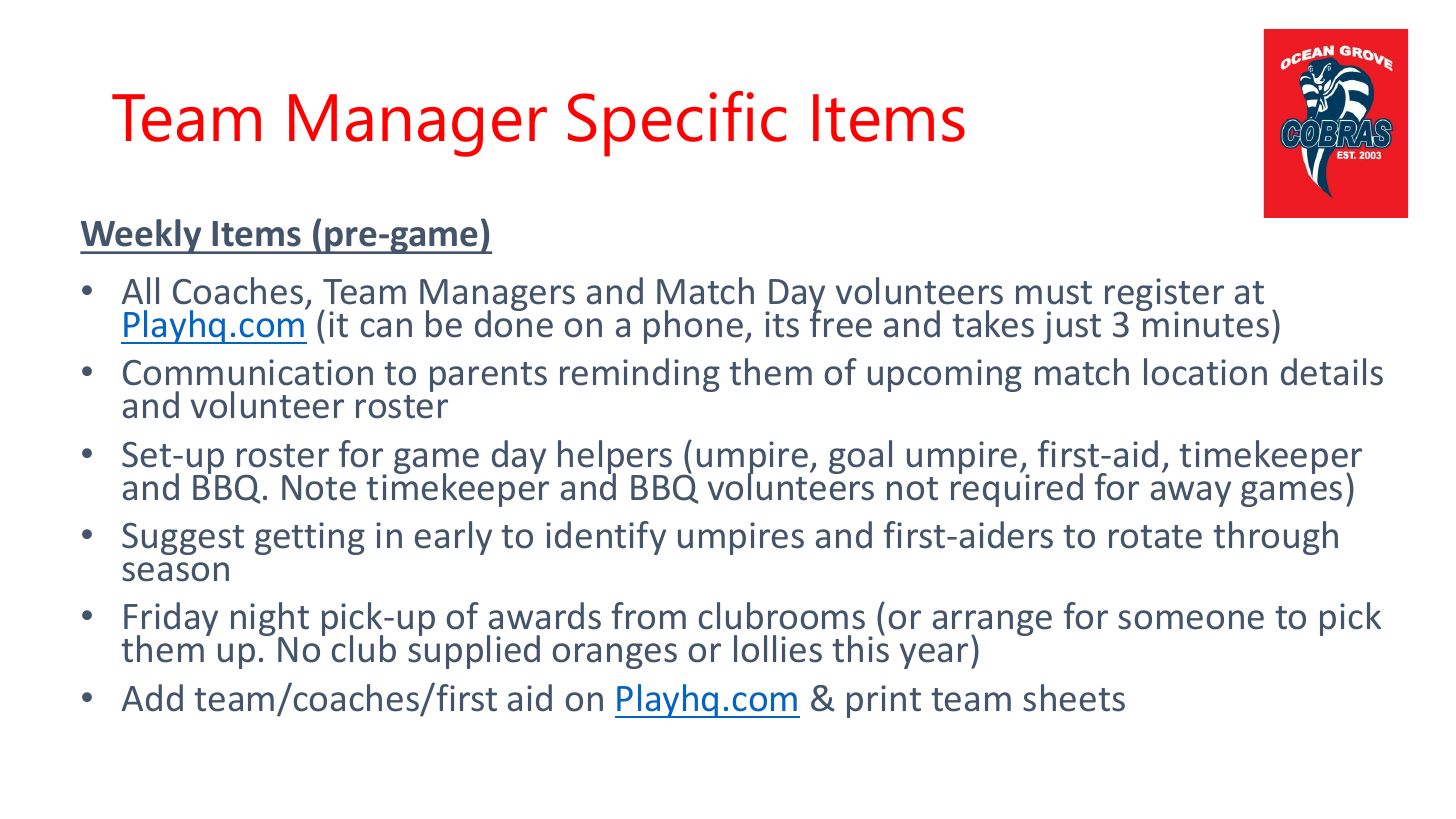  Describe the element at coordinates (677, 124) in the screenshot. I see `Specific` at that location.
